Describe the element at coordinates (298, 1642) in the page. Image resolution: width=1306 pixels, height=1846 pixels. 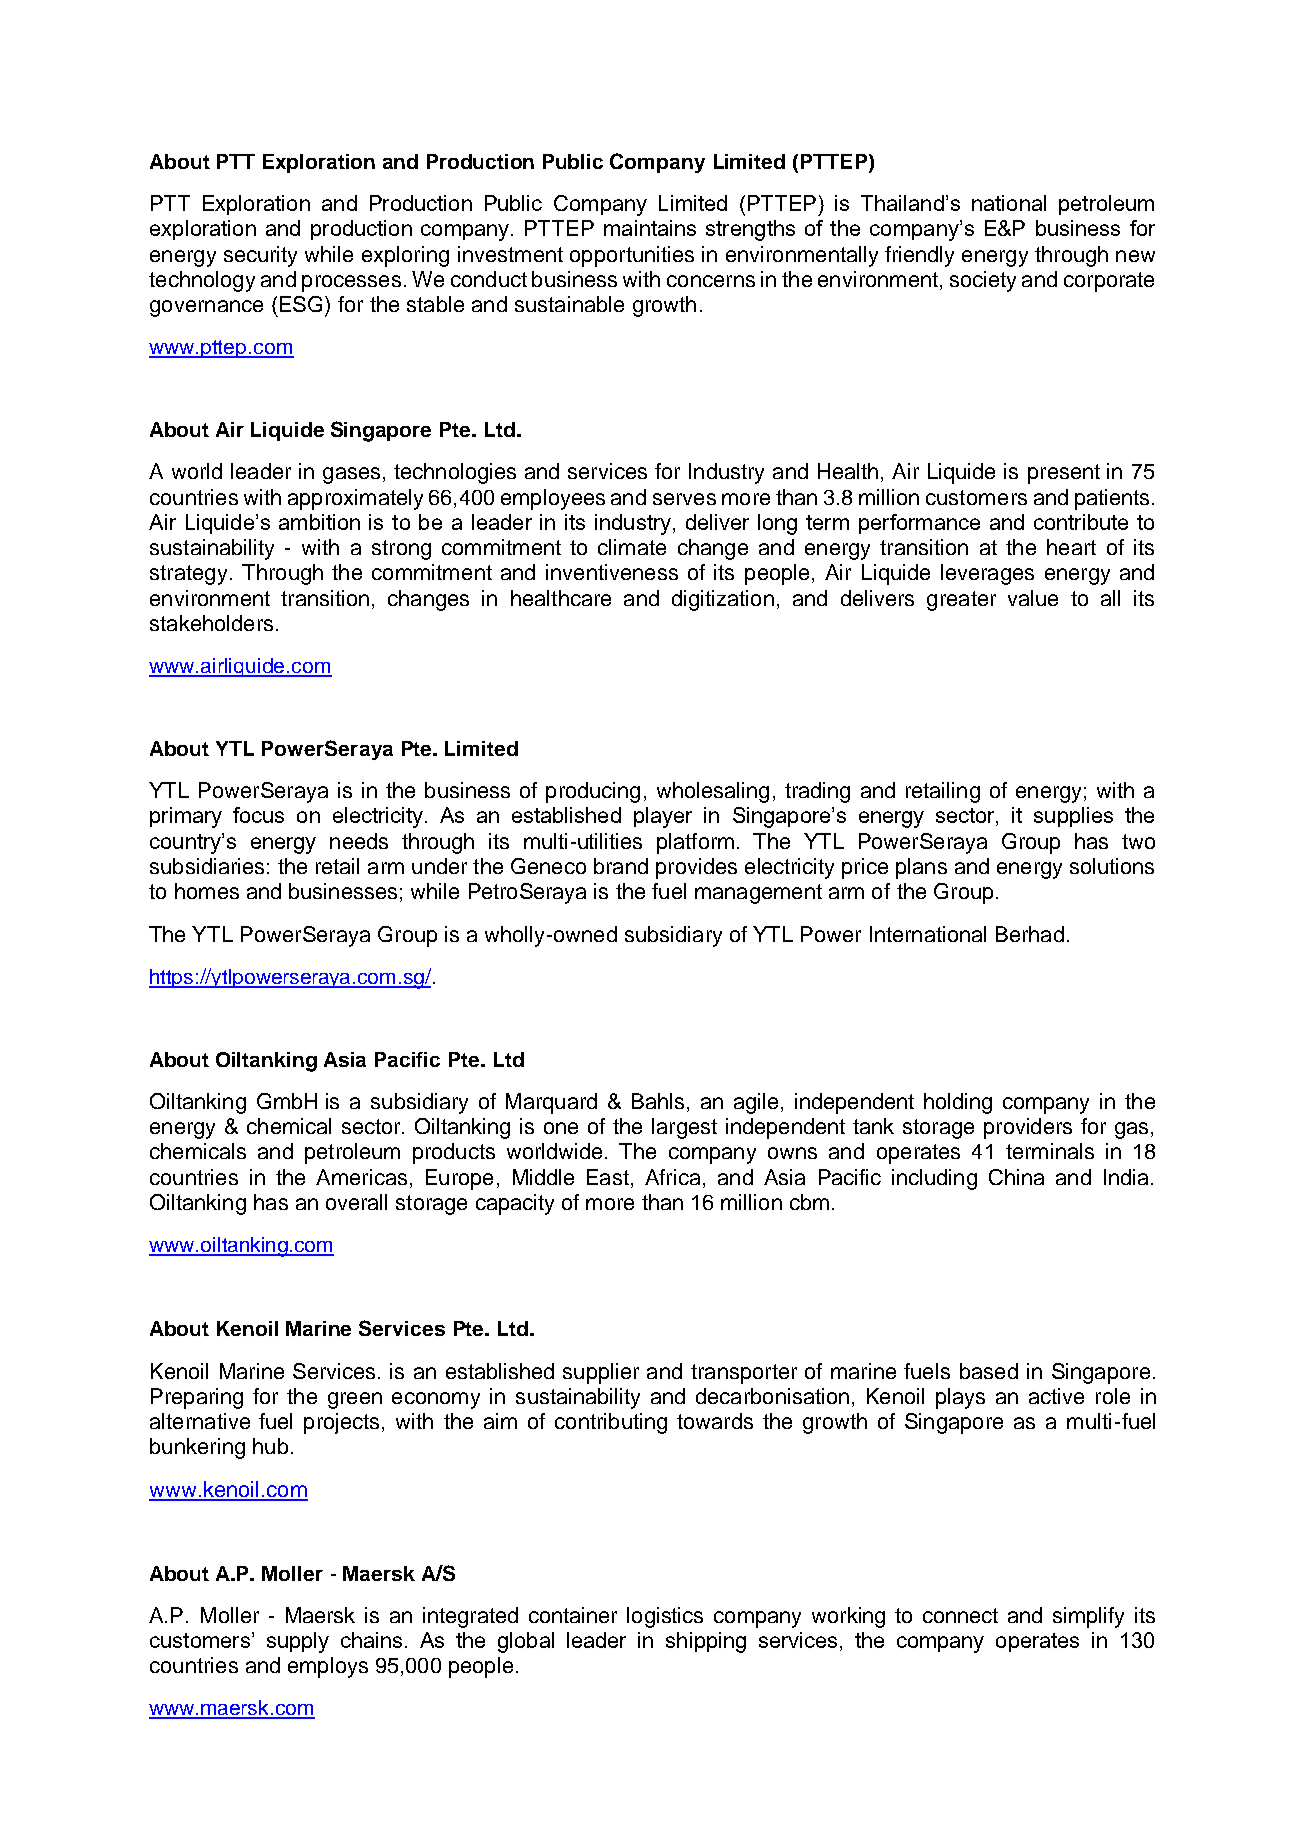
I see `supply` at that location.
